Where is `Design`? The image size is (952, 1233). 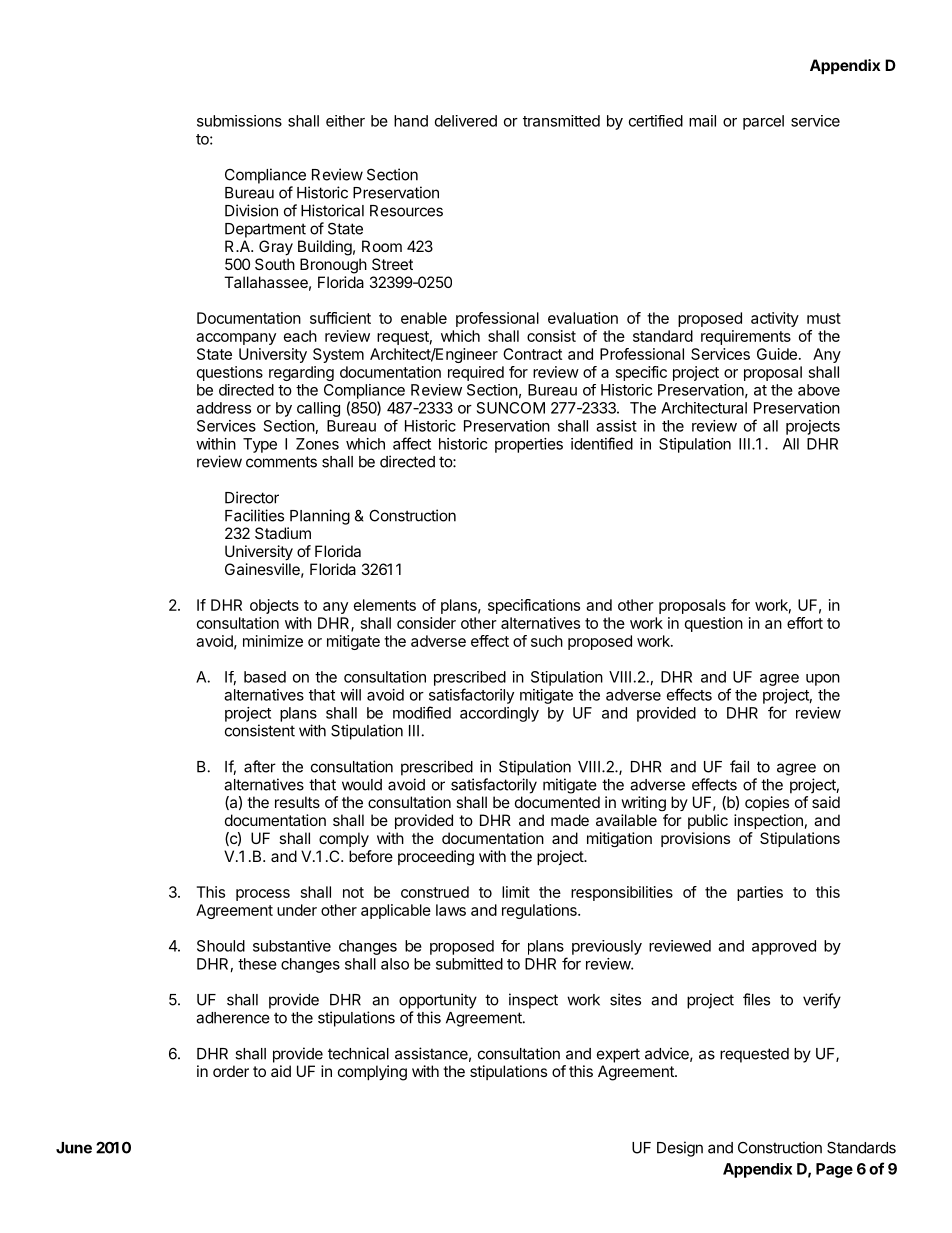
Design is located at coordinates (680, 1149).
